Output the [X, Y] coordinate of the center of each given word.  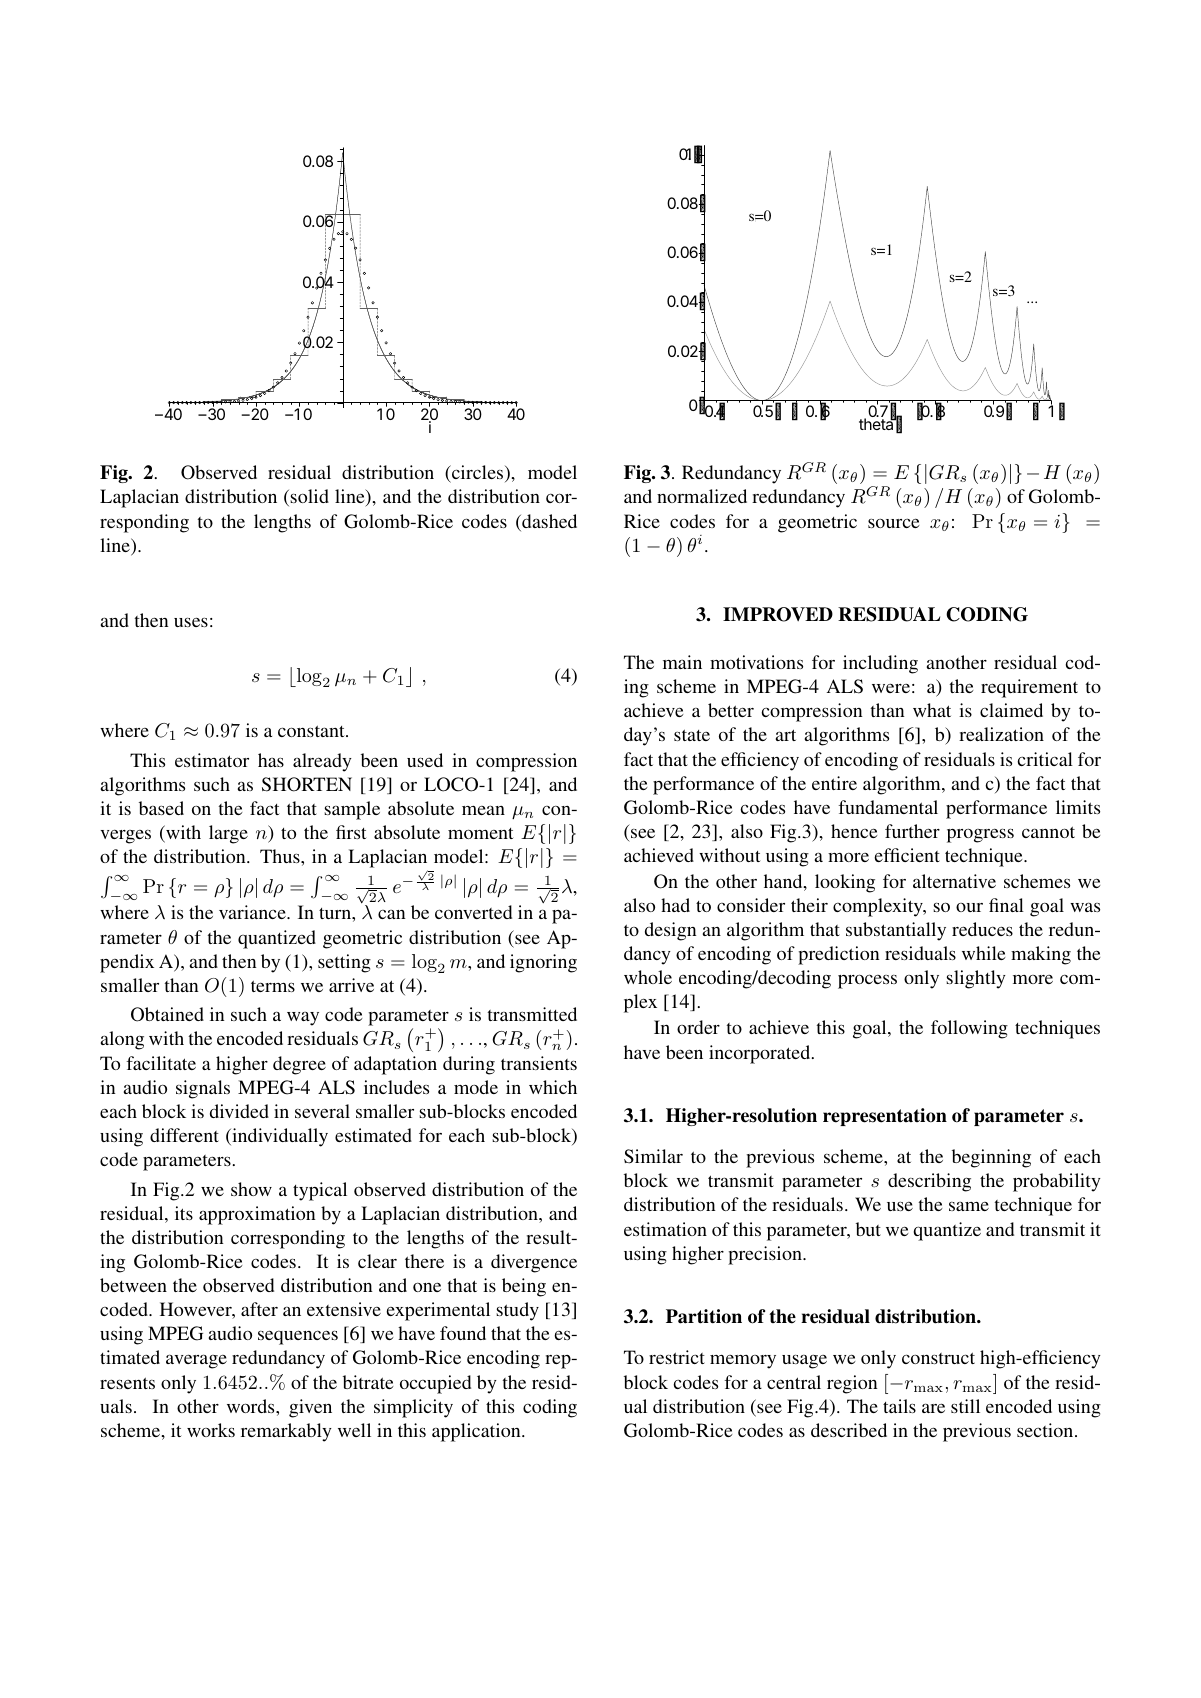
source [893, 523]
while [983, 953]
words [252, 1406]
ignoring [543, 963]
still [965, 1406]
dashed [548, 522]
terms [273, 986]
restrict [677, 1357]
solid [309, 496]
